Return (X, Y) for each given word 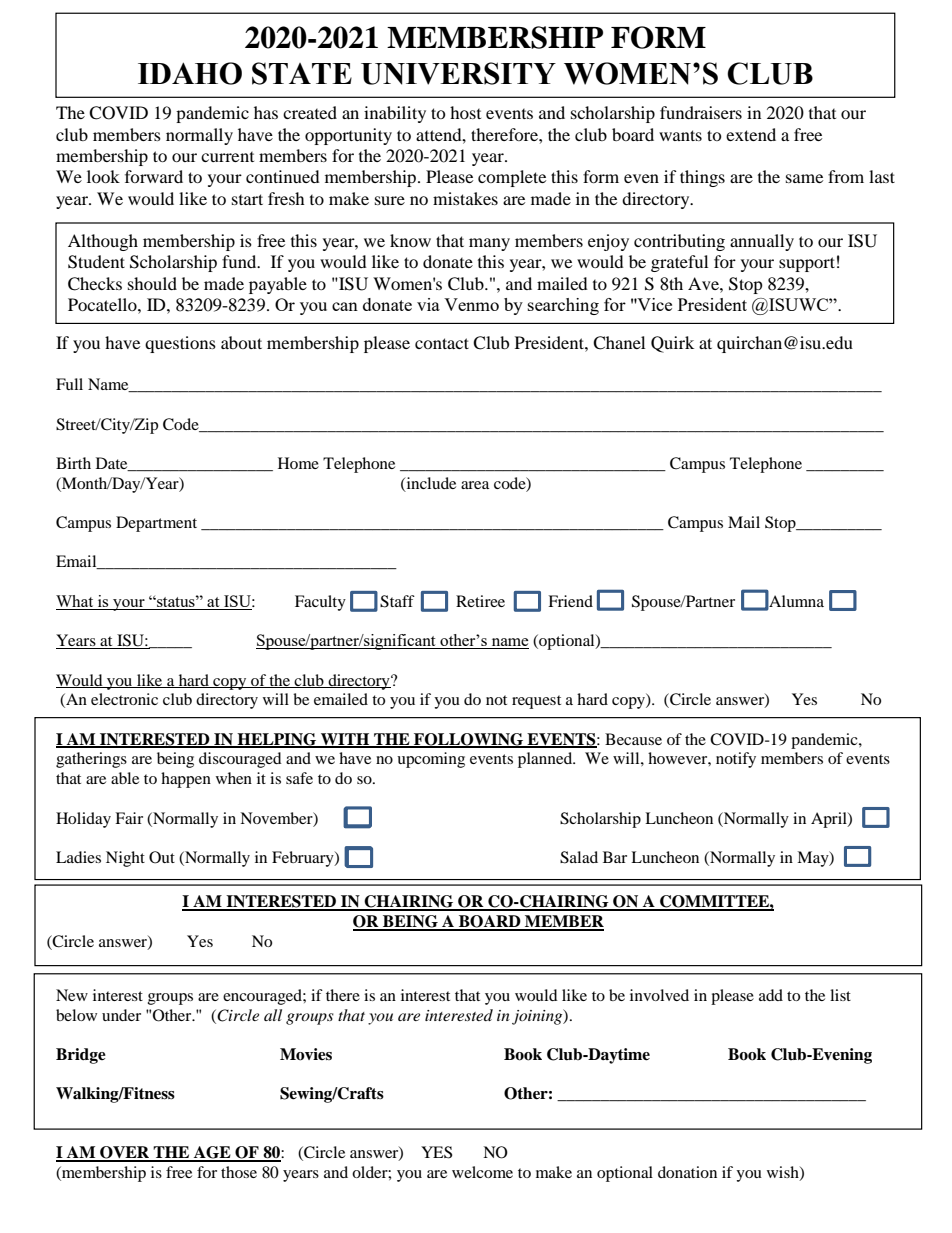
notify (736, 760)
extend (751, 134)
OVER (125, 1153)
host (465, 112)
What (76, 602)
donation (687, 1172)
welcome (482, 1172)
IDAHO (190, 73)
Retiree (480, 601)
